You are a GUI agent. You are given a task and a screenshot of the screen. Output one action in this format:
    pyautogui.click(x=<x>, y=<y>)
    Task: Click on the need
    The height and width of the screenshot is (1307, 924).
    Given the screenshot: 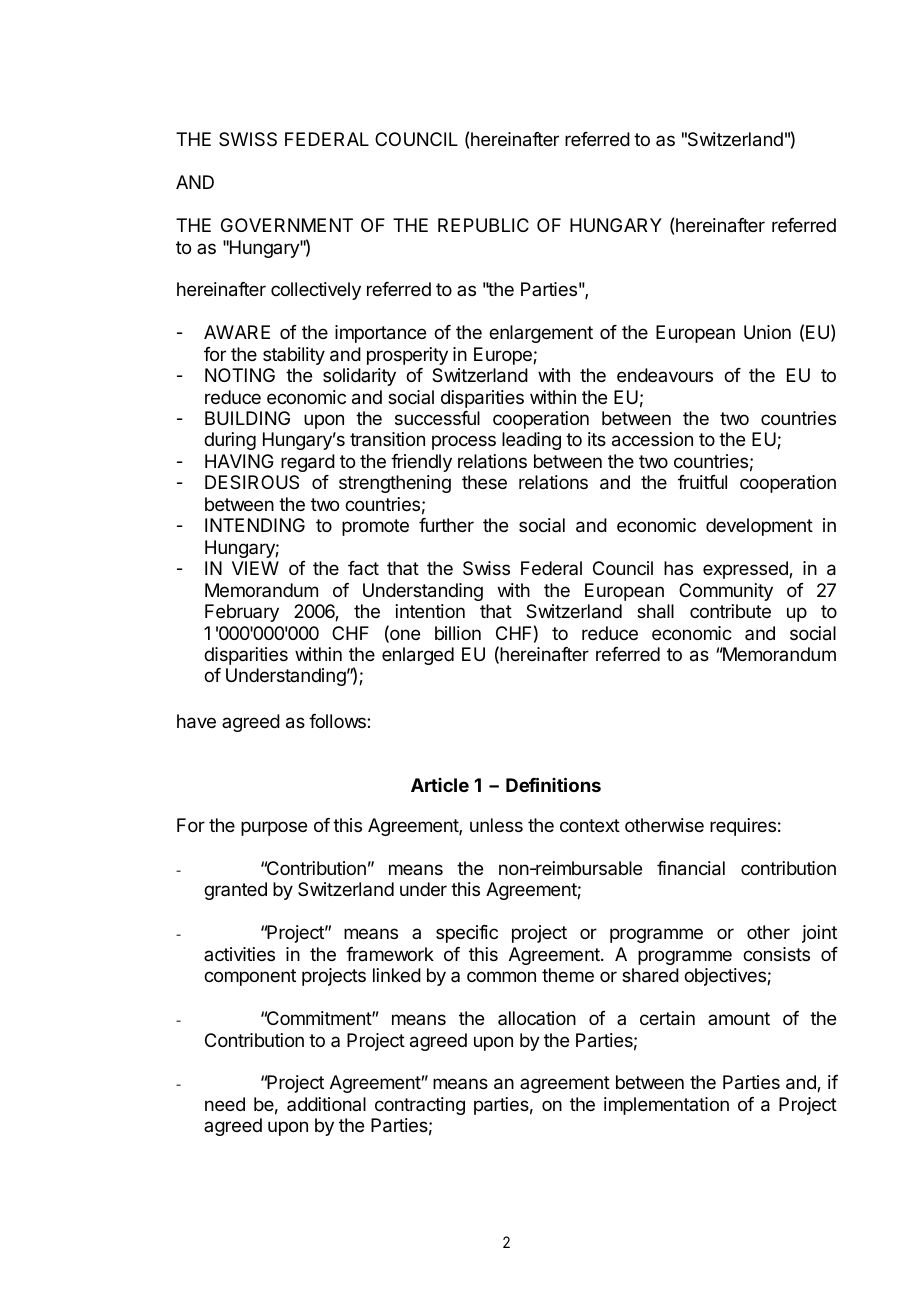 What is the action you would take?
    pyautogui.click(x=225, y=1104)
